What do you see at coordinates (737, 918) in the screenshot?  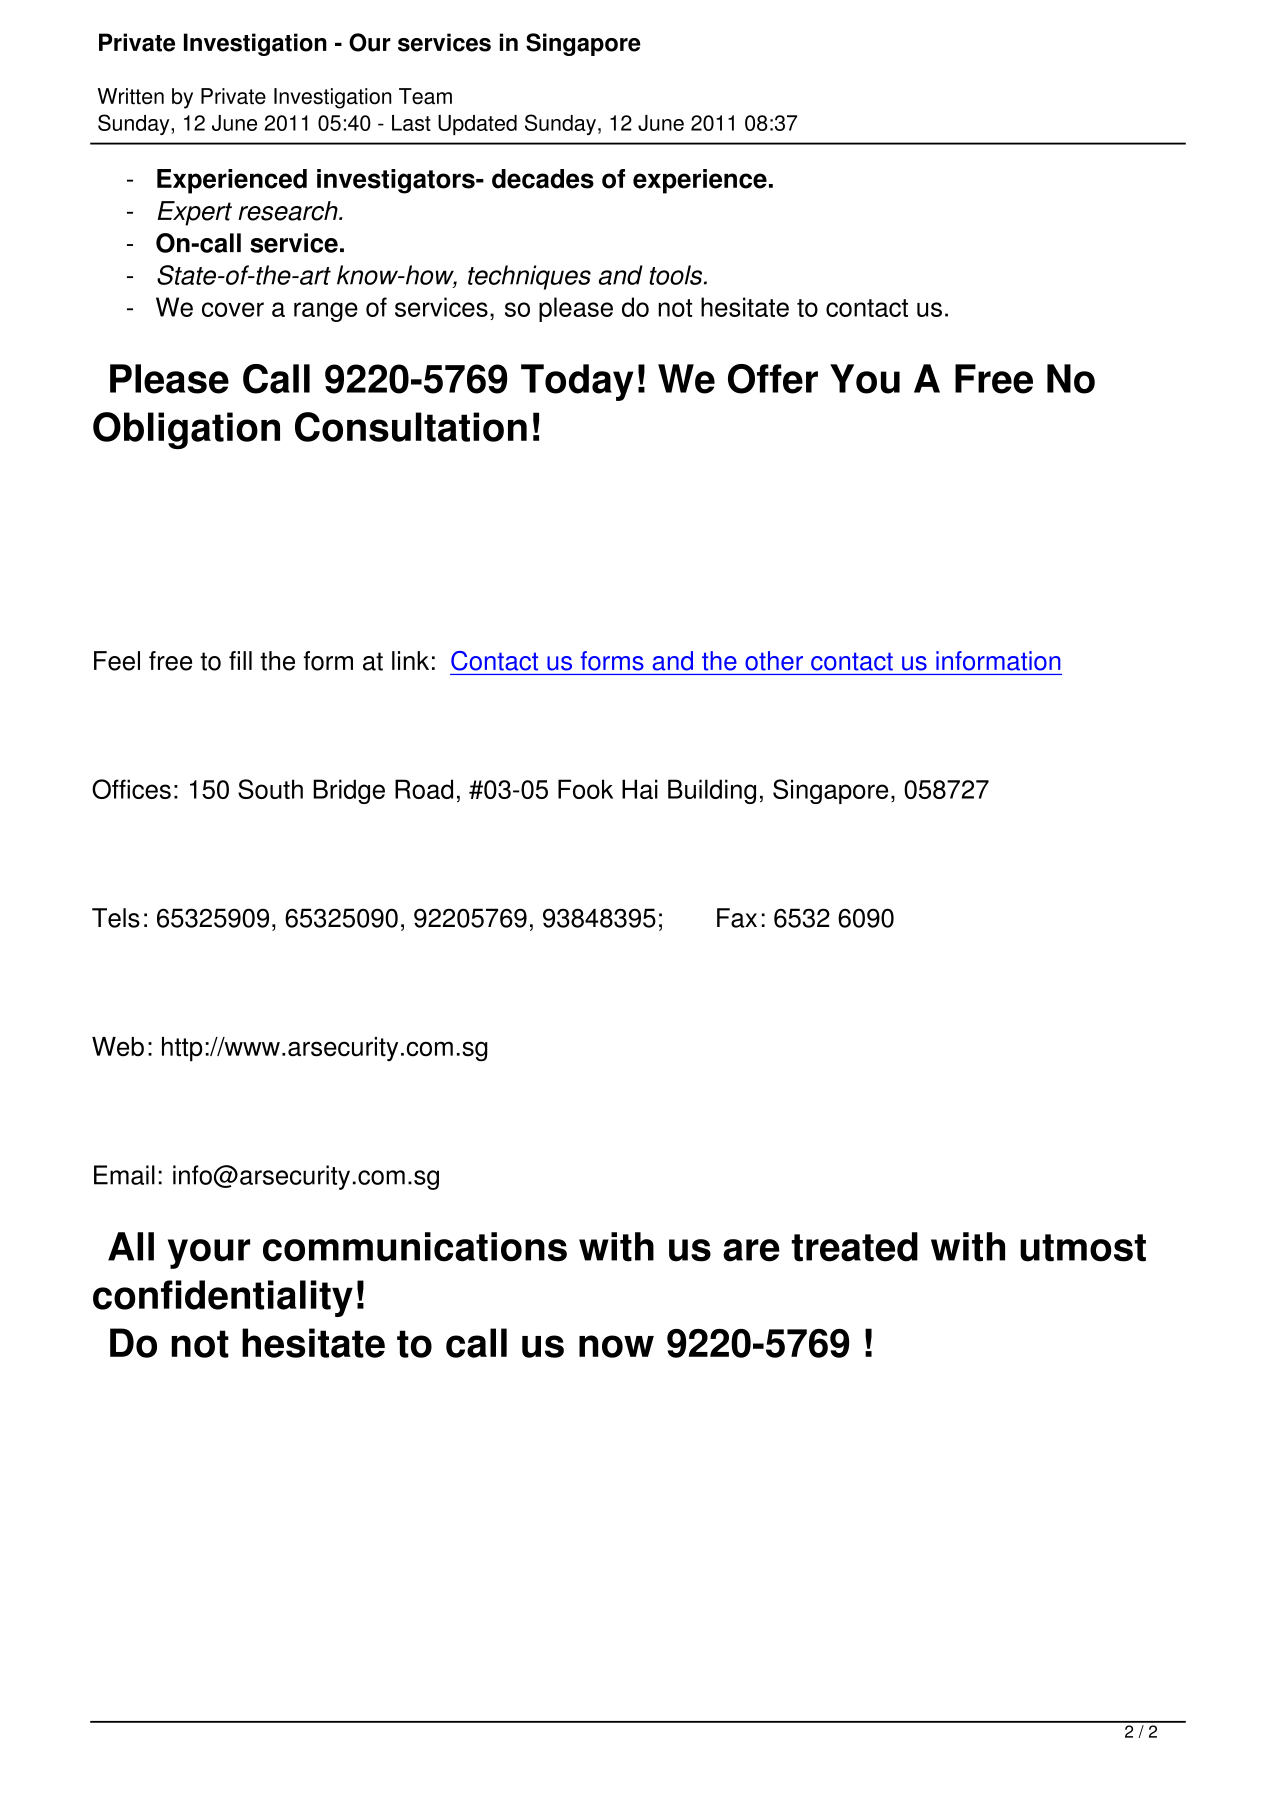 I see `Fax` at bounding box center [737, 918].
